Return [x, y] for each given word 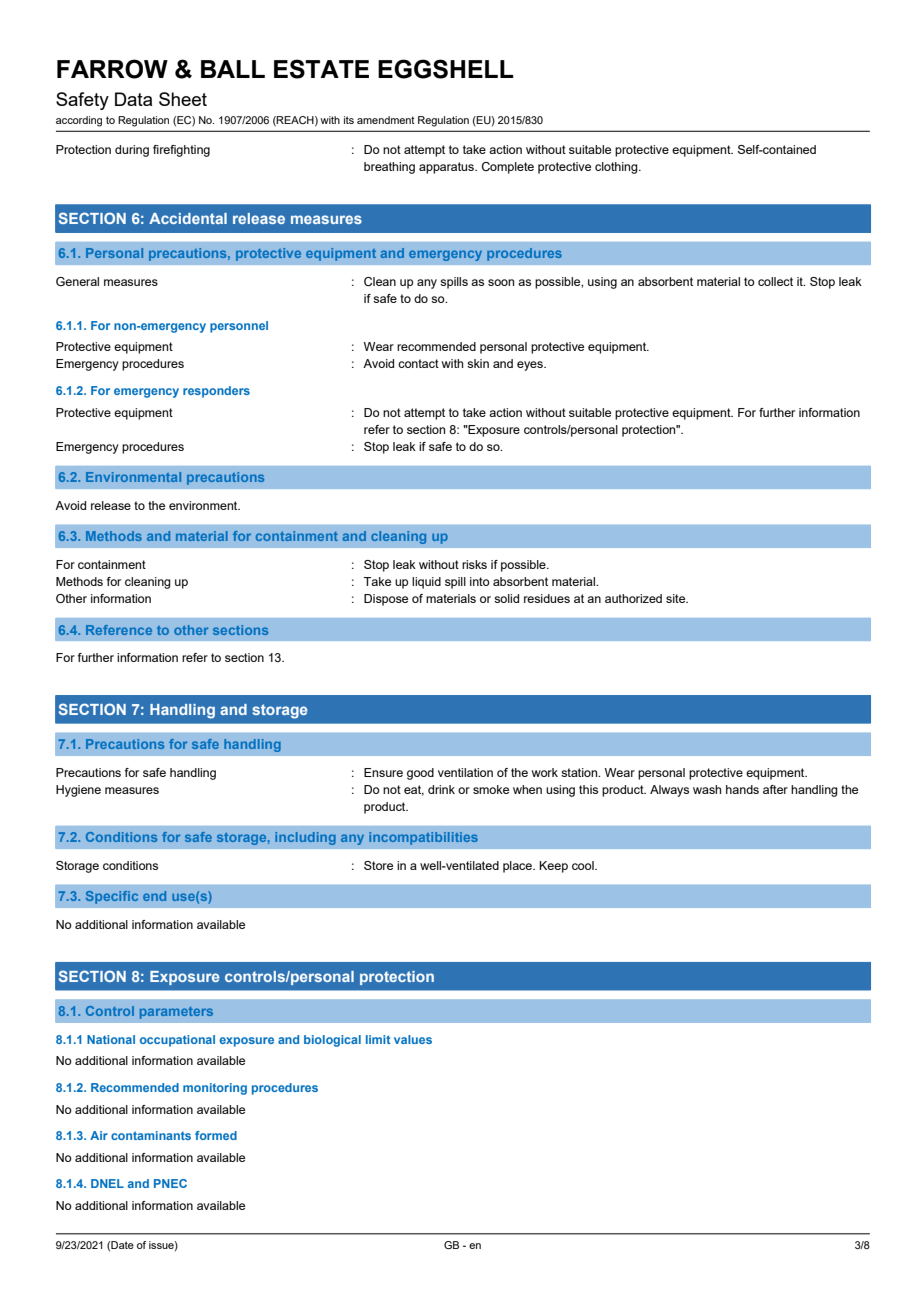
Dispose [386, 600]
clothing [617, 168]
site [677, 598]
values [413, 1039]
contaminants [151, 1135]
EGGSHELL [446, 69]
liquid [426, 583]
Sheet [183, 99]
